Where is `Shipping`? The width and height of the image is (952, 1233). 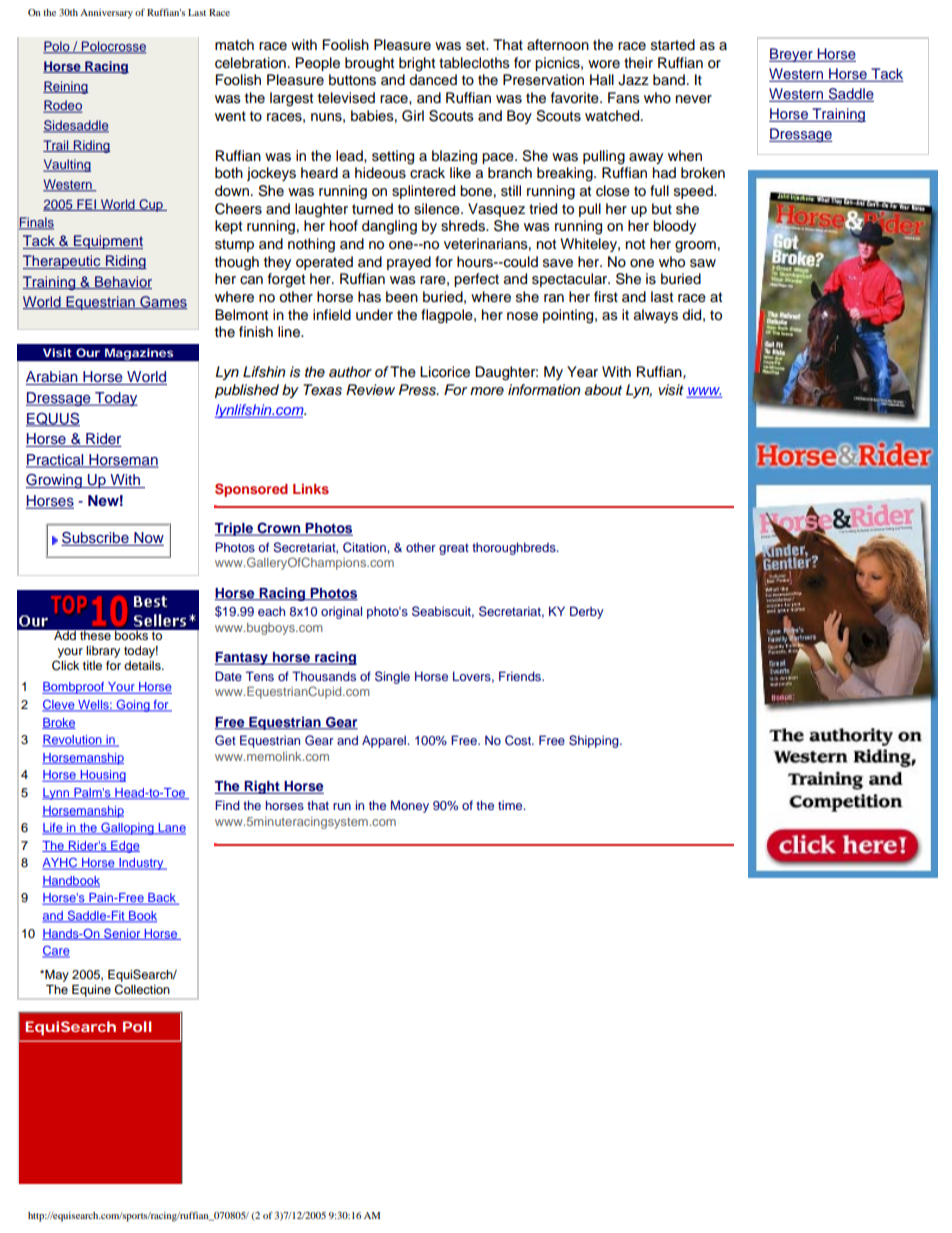 Shipping is located at coordinates (595, 741).
